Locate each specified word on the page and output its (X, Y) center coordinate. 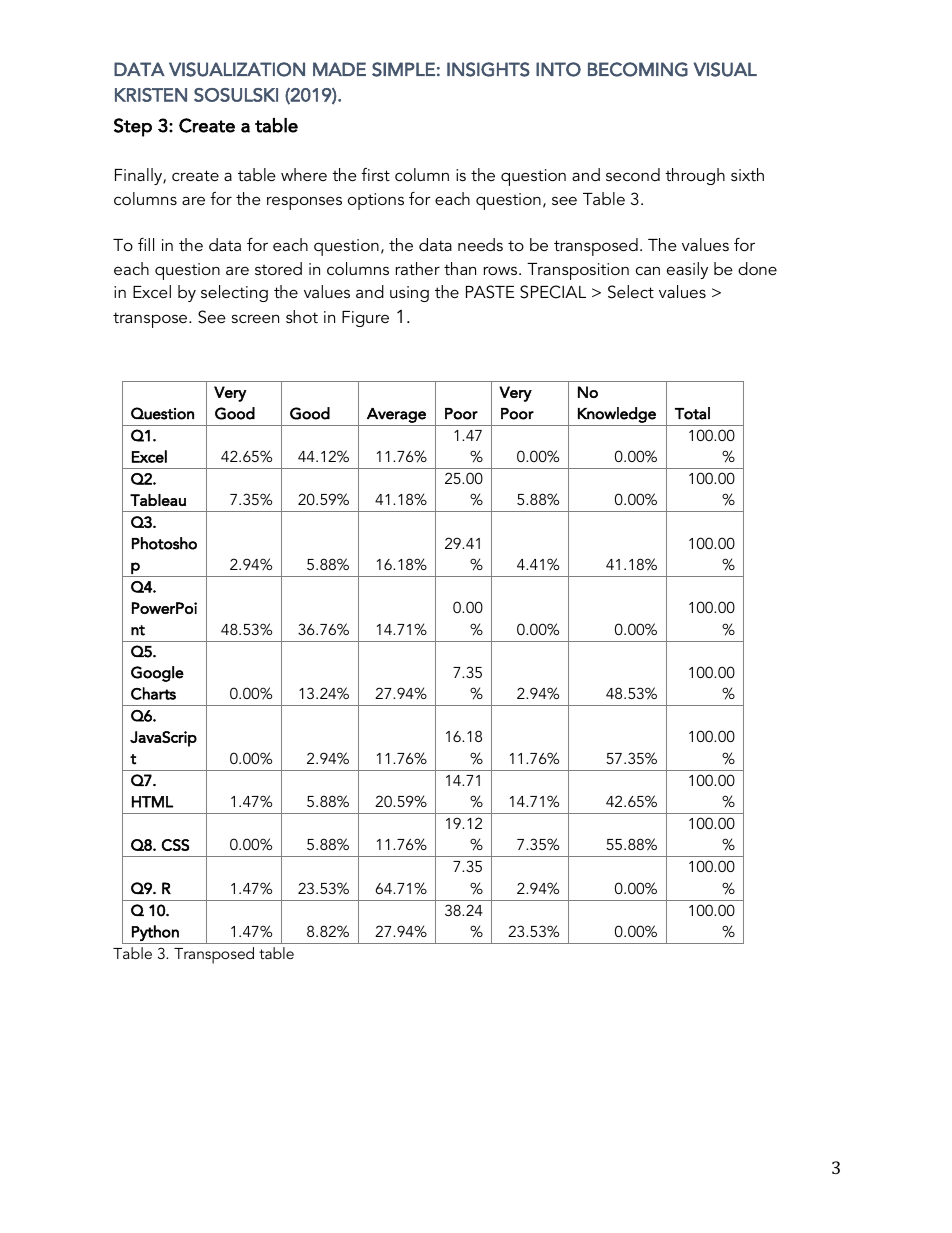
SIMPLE (403, 69)
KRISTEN (151, 95)
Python (155, 933)
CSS (175, 845)
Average (396, 415)
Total (692, 413)
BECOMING (638, 69)
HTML (152, 802)
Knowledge (617, 415)
